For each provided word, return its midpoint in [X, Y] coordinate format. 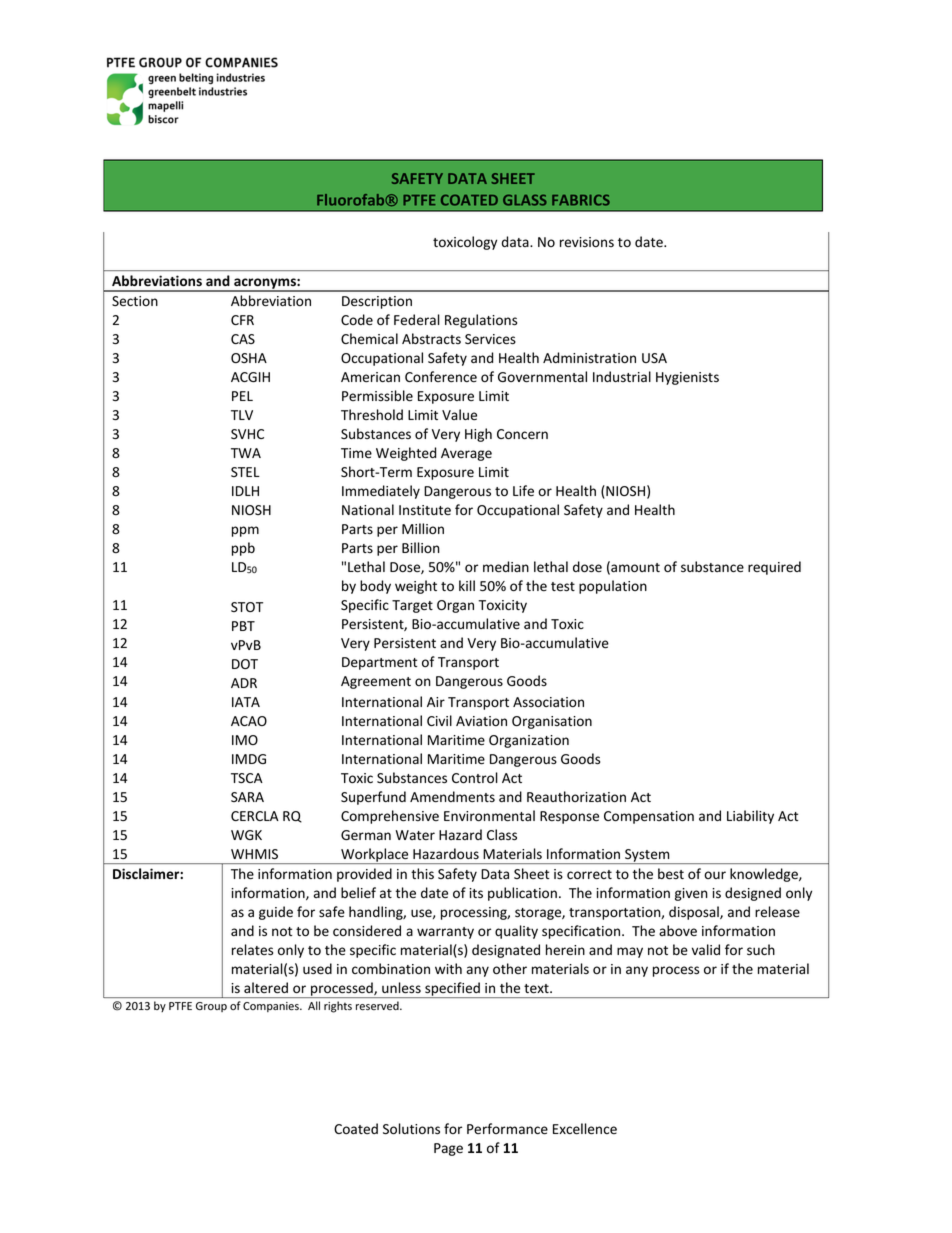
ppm [245, 531]
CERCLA [255, 816]
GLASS [525, 200]
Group [211, 1007]
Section [135, 301]
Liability [750, 817]
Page [448, 1149]
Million [423, 528]
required [774, 568]
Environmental [489, 816]
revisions [587, 242]
